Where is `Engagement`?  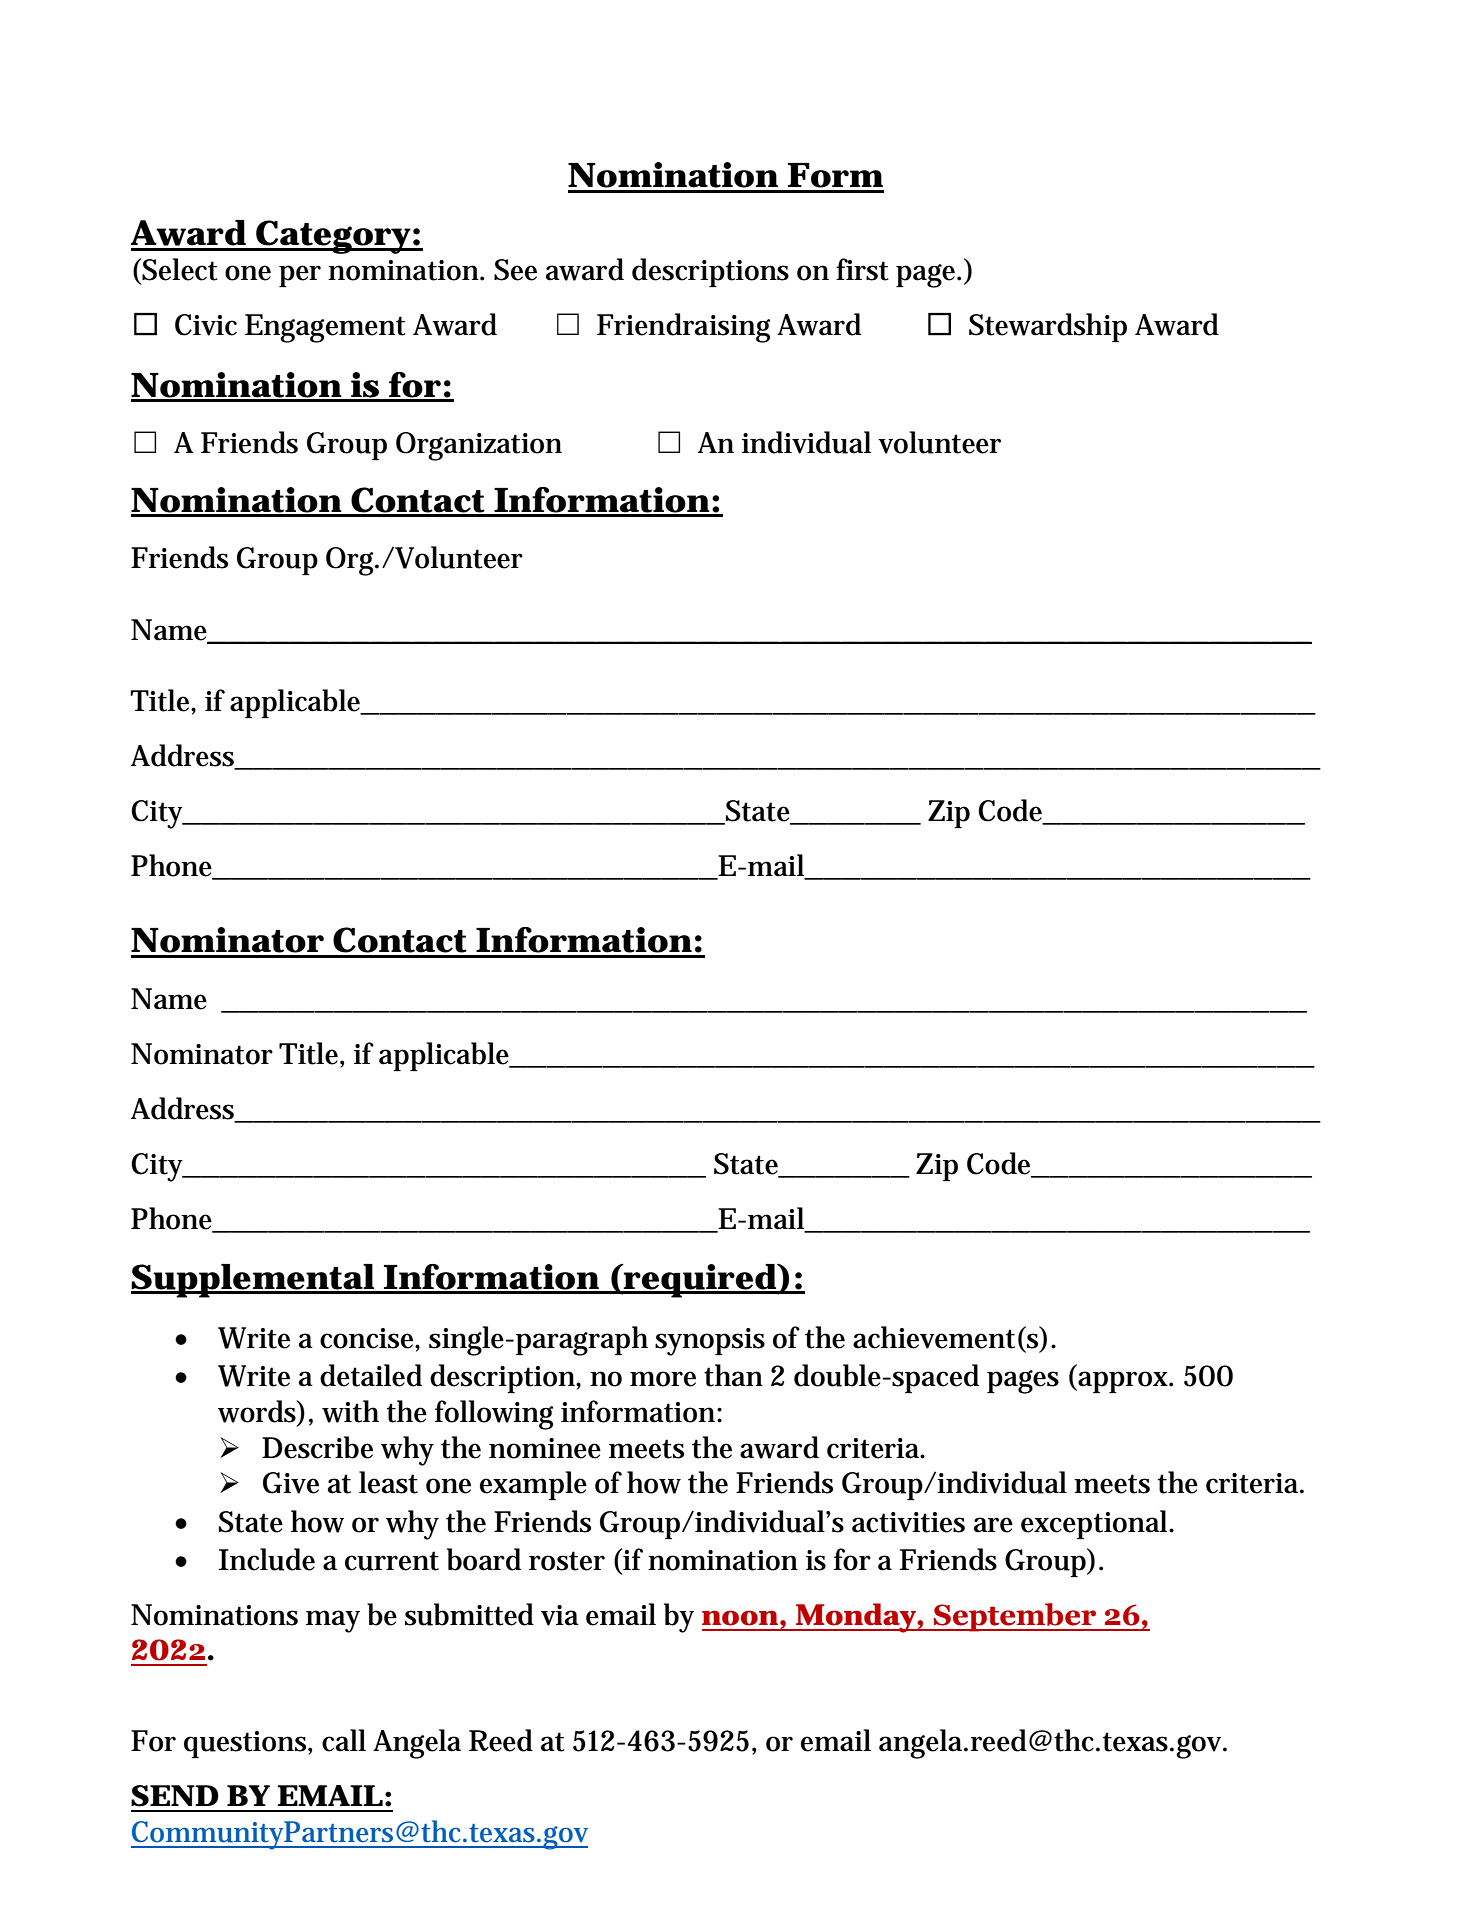 Engagement is located at coordinates (325, 328).
